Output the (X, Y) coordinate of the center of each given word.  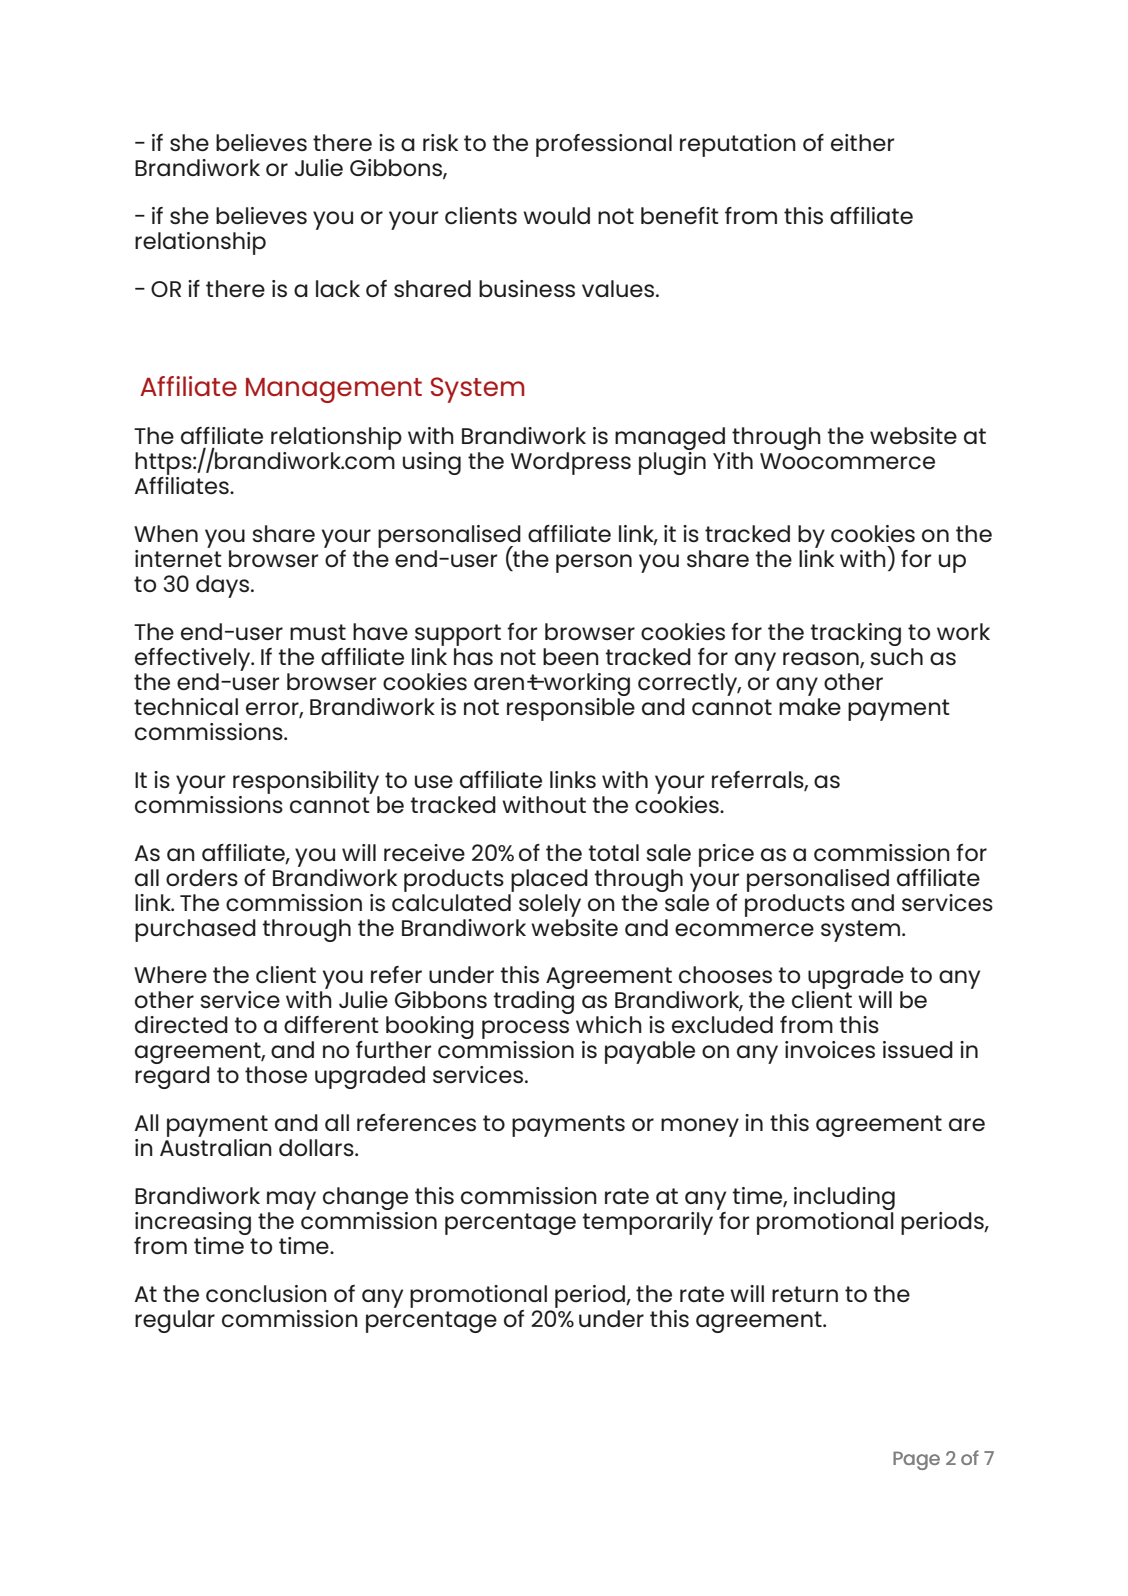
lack (338, 288)
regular (175, 1321)
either (863, 142)
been (571, 656)
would (556, 215)
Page (916, 1460)
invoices (830, 1049)
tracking (856, 634)
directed (181, 1024)
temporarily (648, 1223)
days (222, 586)
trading (534, 1002)
